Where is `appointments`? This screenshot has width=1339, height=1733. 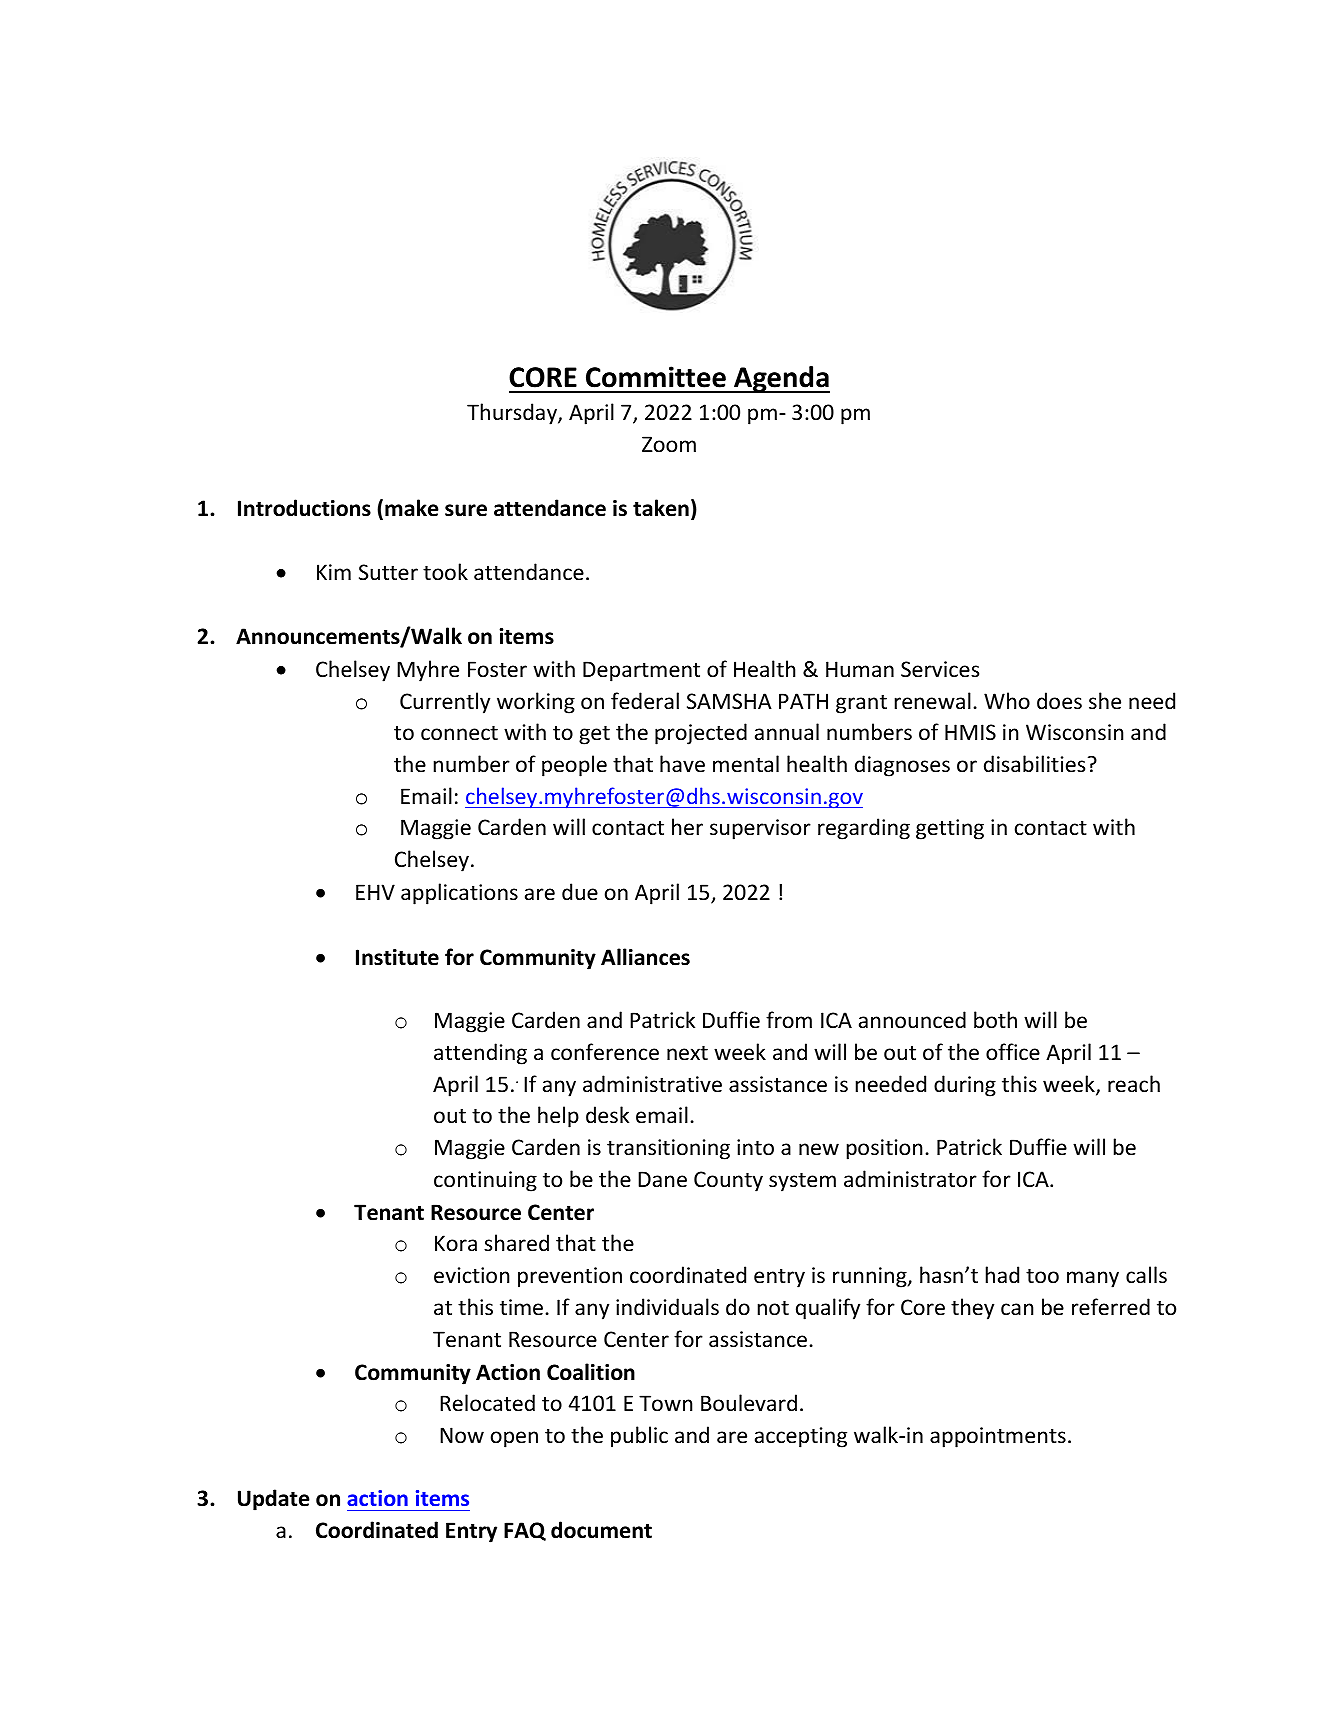 appointments is located at coordinates (998, 1437).
